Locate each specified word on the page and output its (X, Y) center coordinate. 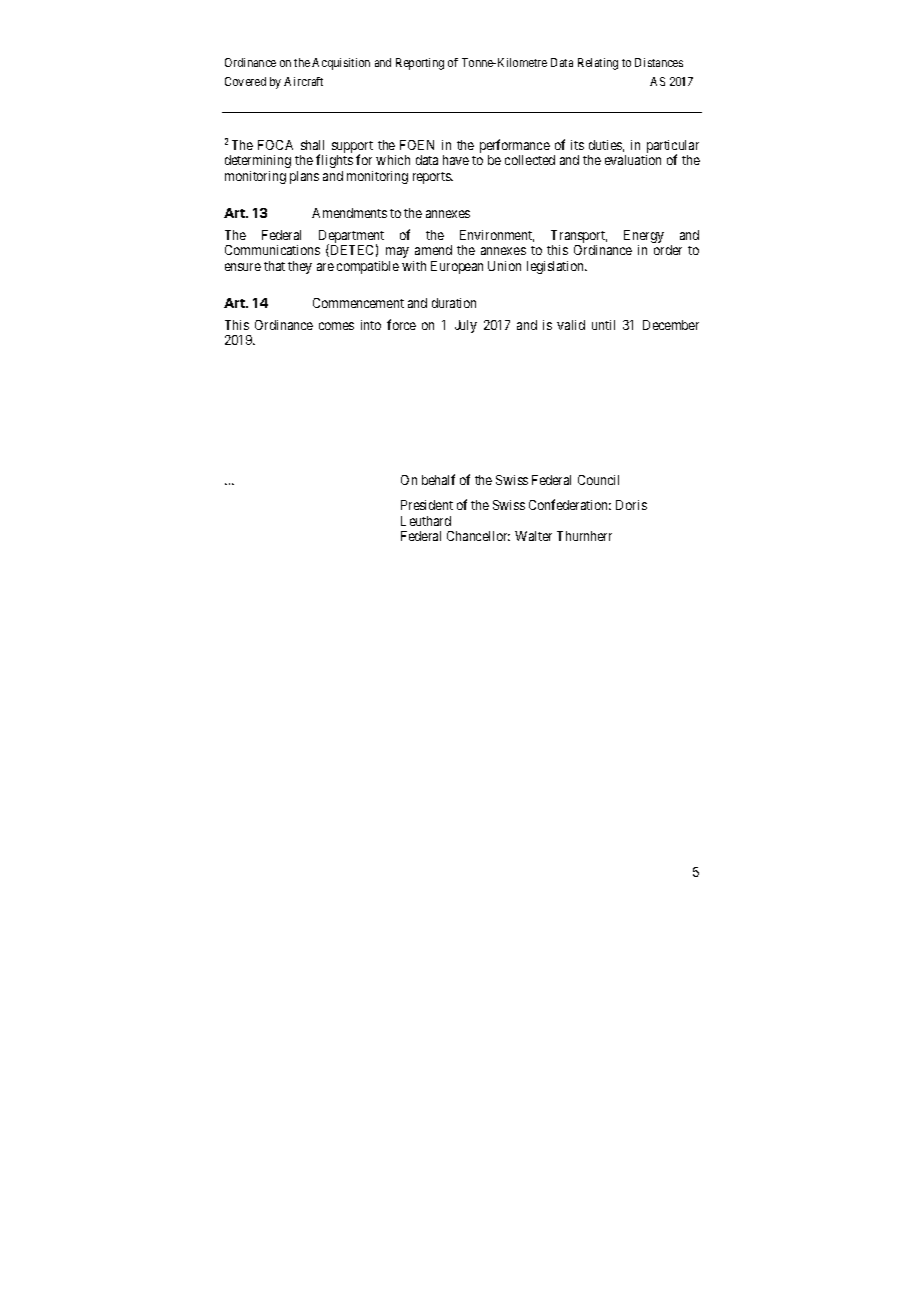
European (457, 267)
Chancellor (478, 536)
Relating (598, 64)
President (427, 505)
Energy (644, 238)
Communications (272, 250)
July (466, 326)
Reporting (420, 64)
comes (336, 326)
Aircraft (303, 81)
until (603, 325)
